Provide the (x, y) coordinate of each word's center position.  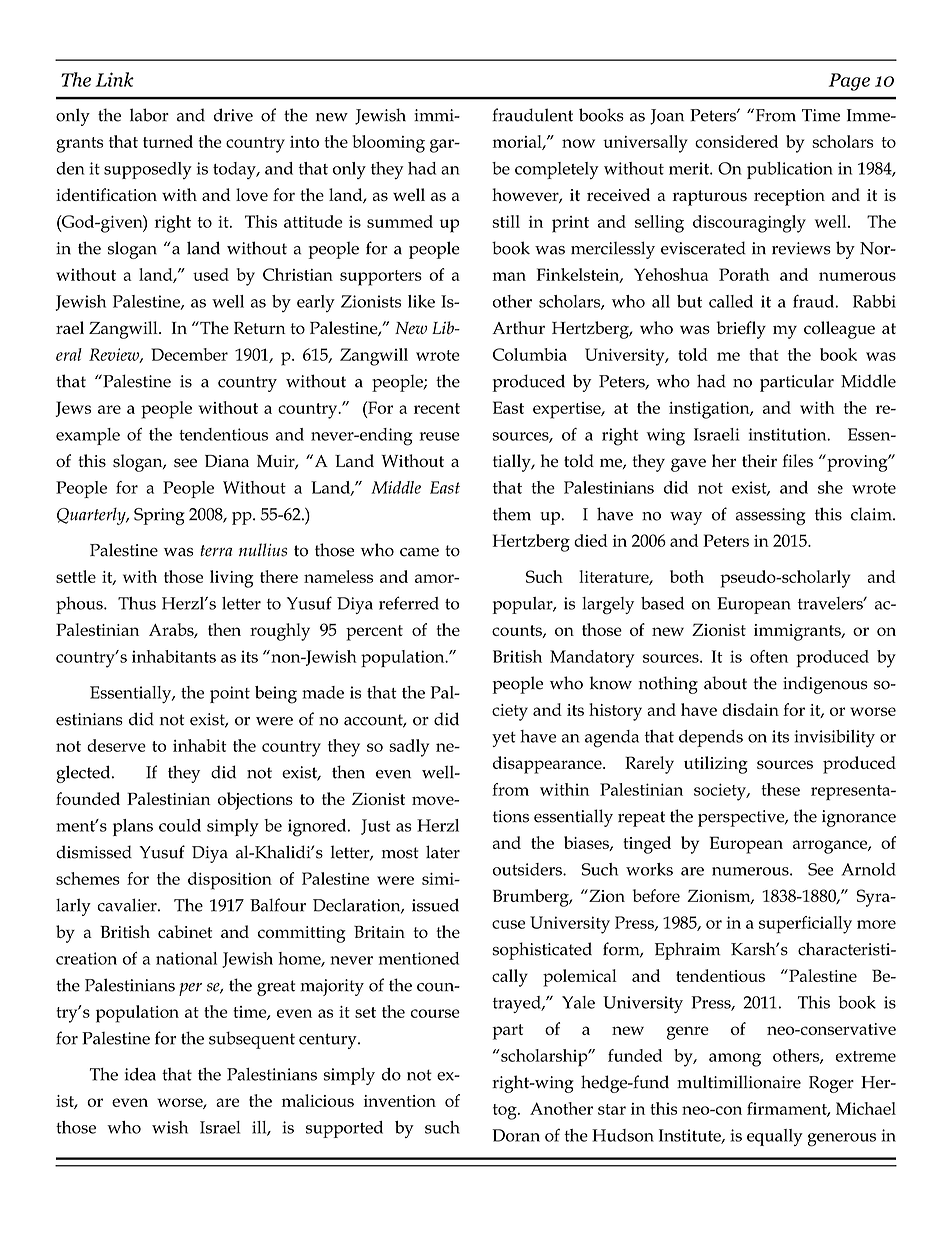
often (769, 656)
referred (409, 603)
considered (736, 141)
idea (140, 1074)
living (232, 579)
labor (149, 115)
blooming (388, 144)
